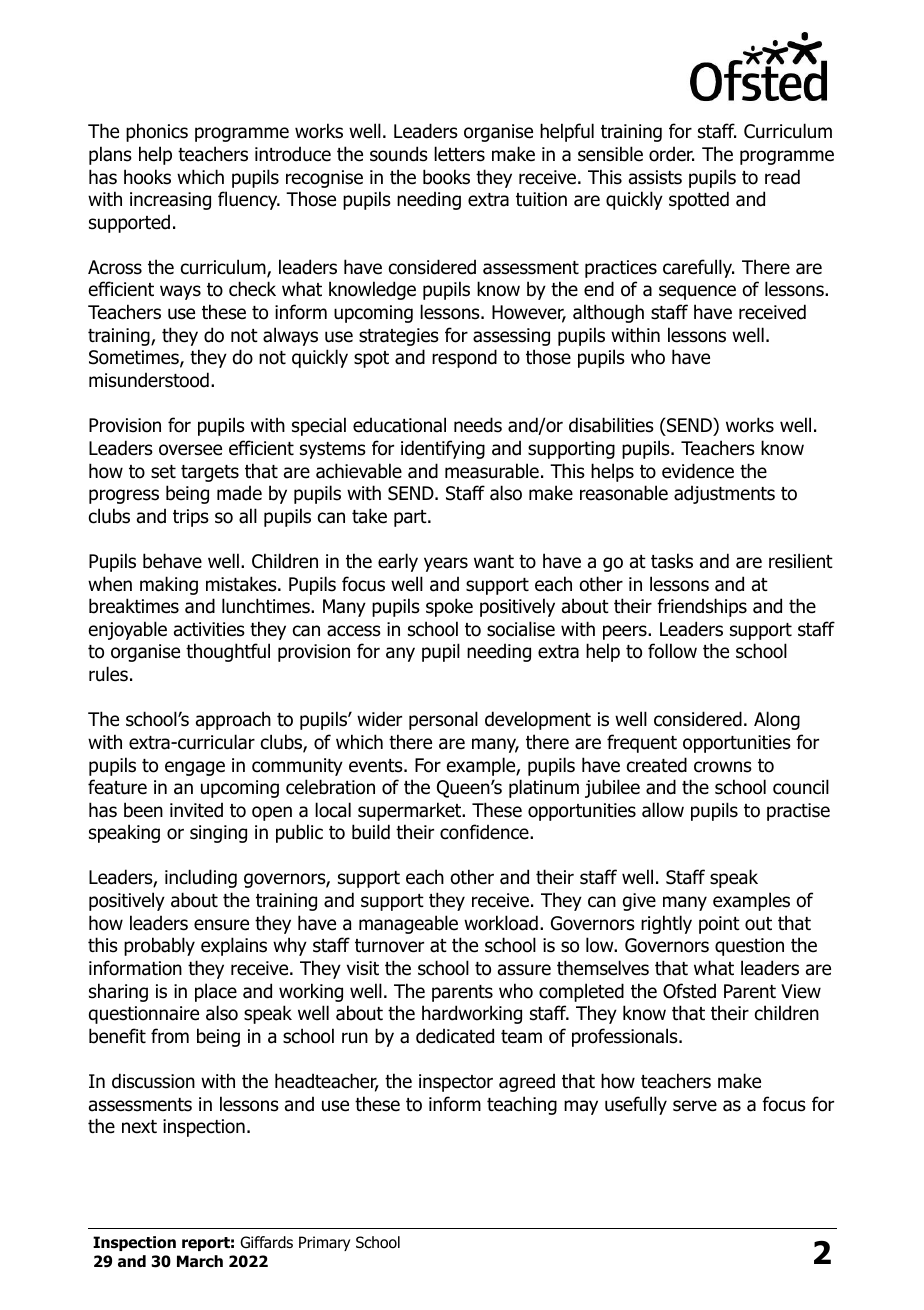 The image size is (924, 1310). Describe the element at coordinates (200, 1261) in the page. I see `March` at that location.
